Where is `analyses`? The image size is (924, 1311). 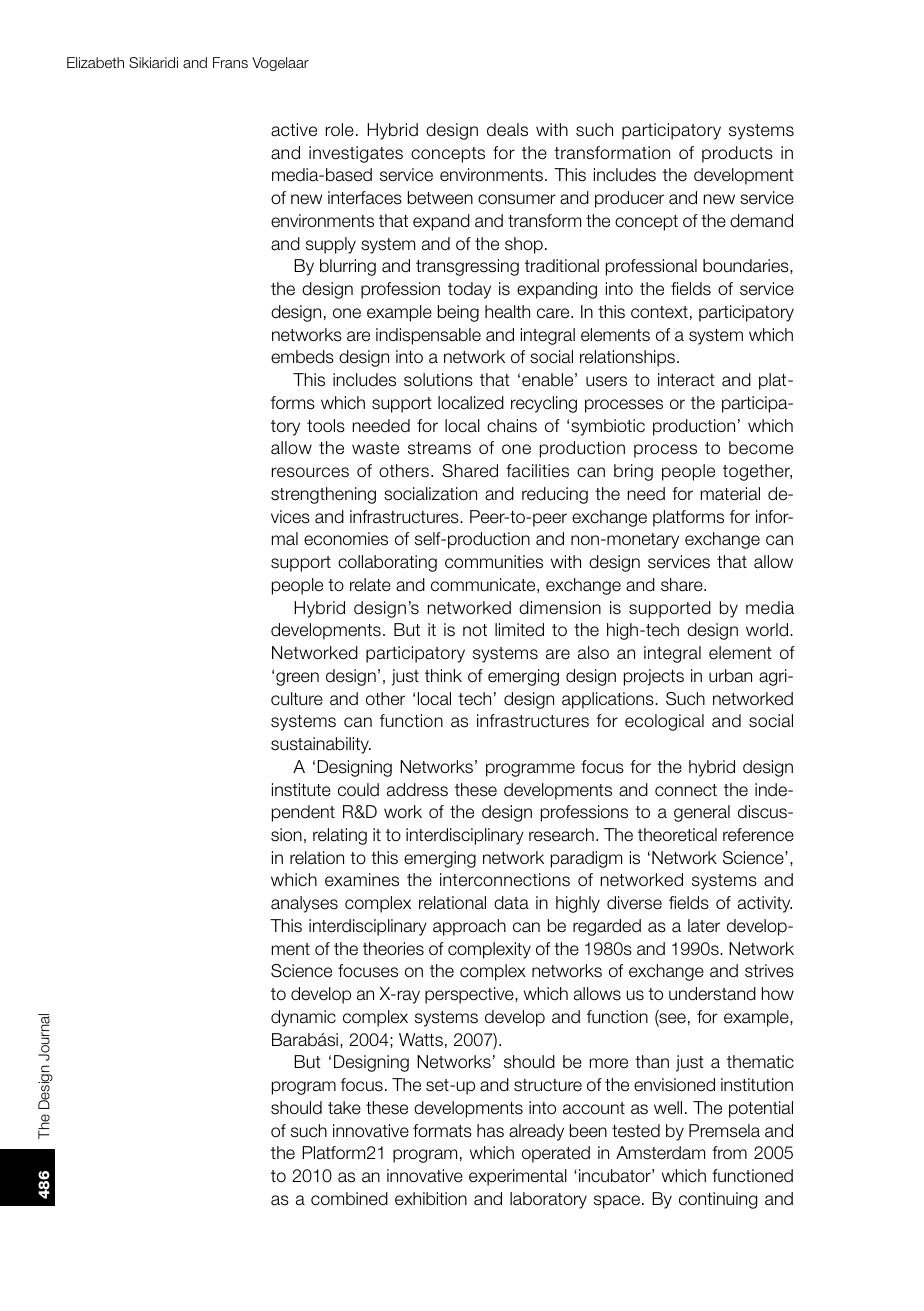
analyses is located at coordinates (304, 904).
